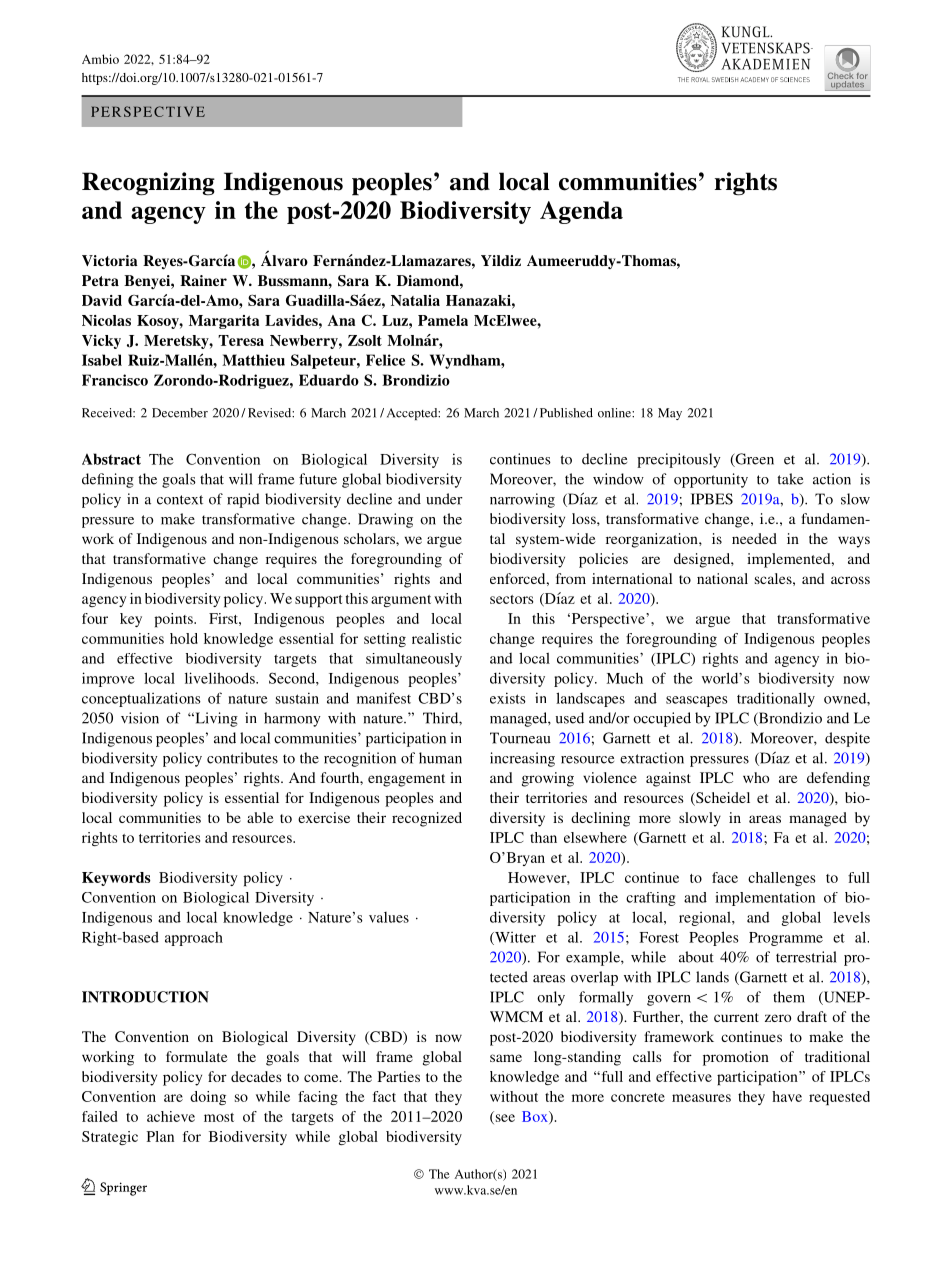 The width and height of the document is (952, 1265). What do you see at coordinates (581, 212) in the document?
I see `Agenda` at bounding box center [581, 212].
